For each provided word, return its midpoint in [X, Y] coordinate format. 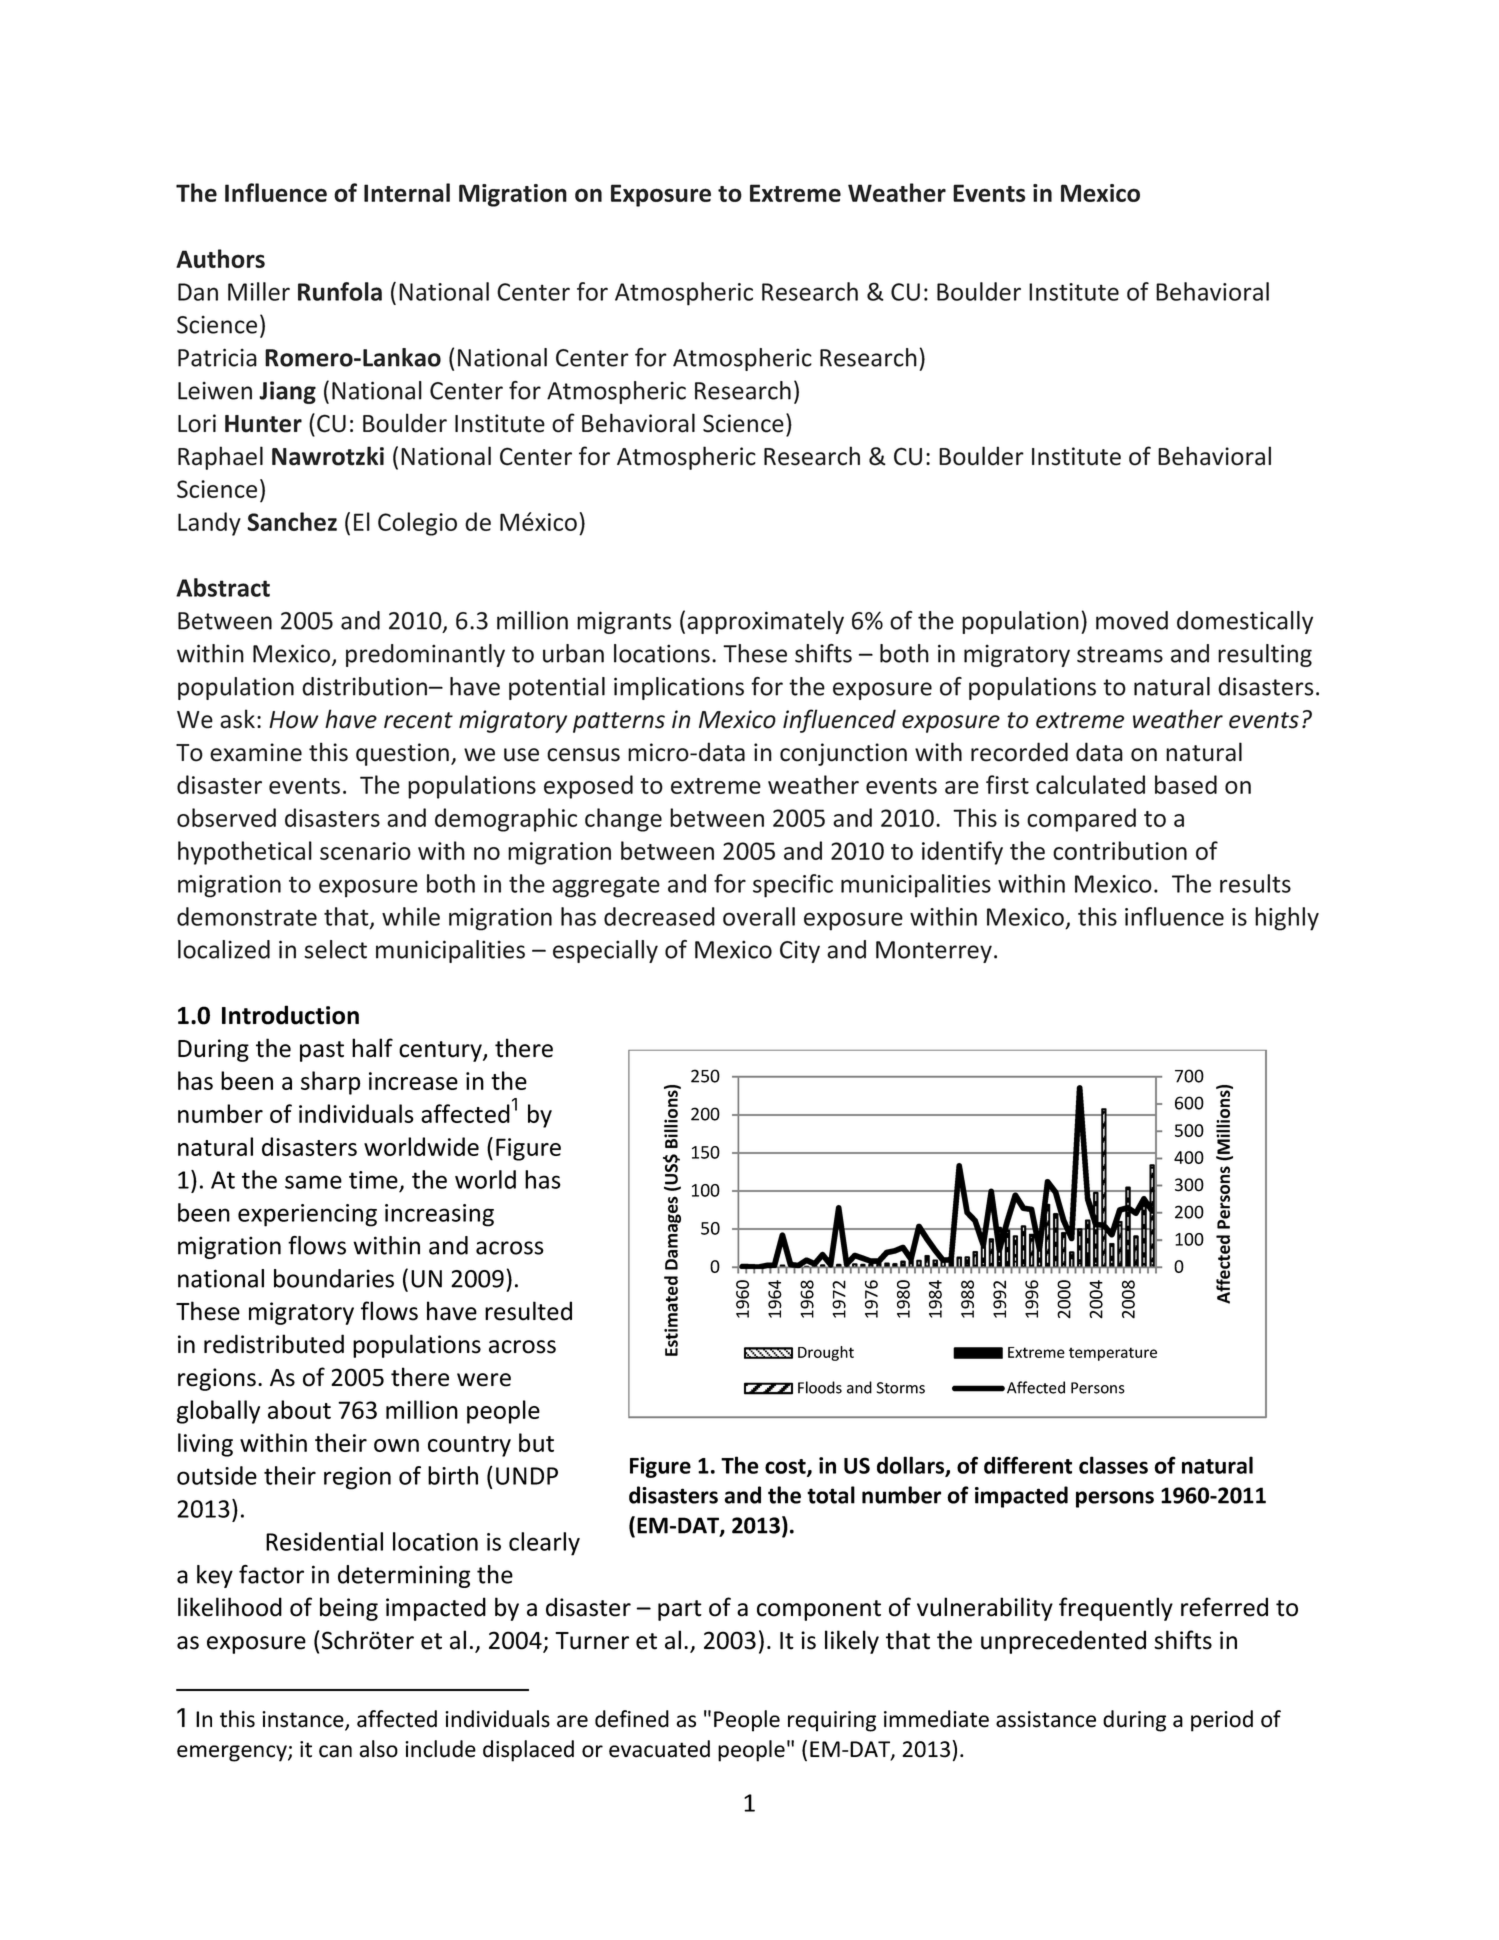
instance [304, 1720]
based [1186, 784]
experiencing [307, 1215]
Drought [826, 1353]
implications [679, 688]
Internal [407, 192]
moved [1132, 620]
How [294, 720]
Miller [259, 291]
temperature [1113, 1354]
